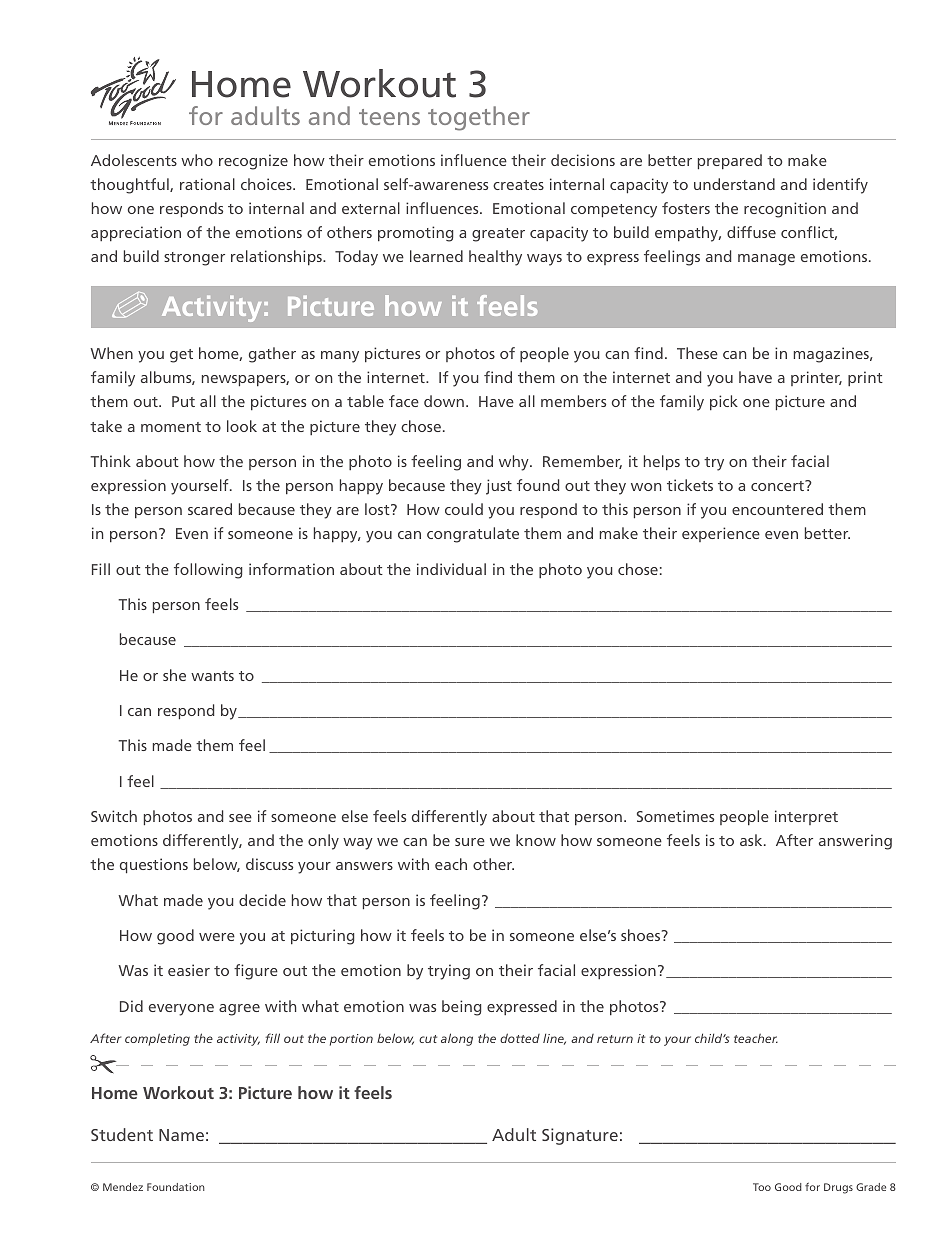 This screenshot has height=1233, width=952. Describe the element at coordinates (470, 842) in the screenshot. I see `sure` at that location.
